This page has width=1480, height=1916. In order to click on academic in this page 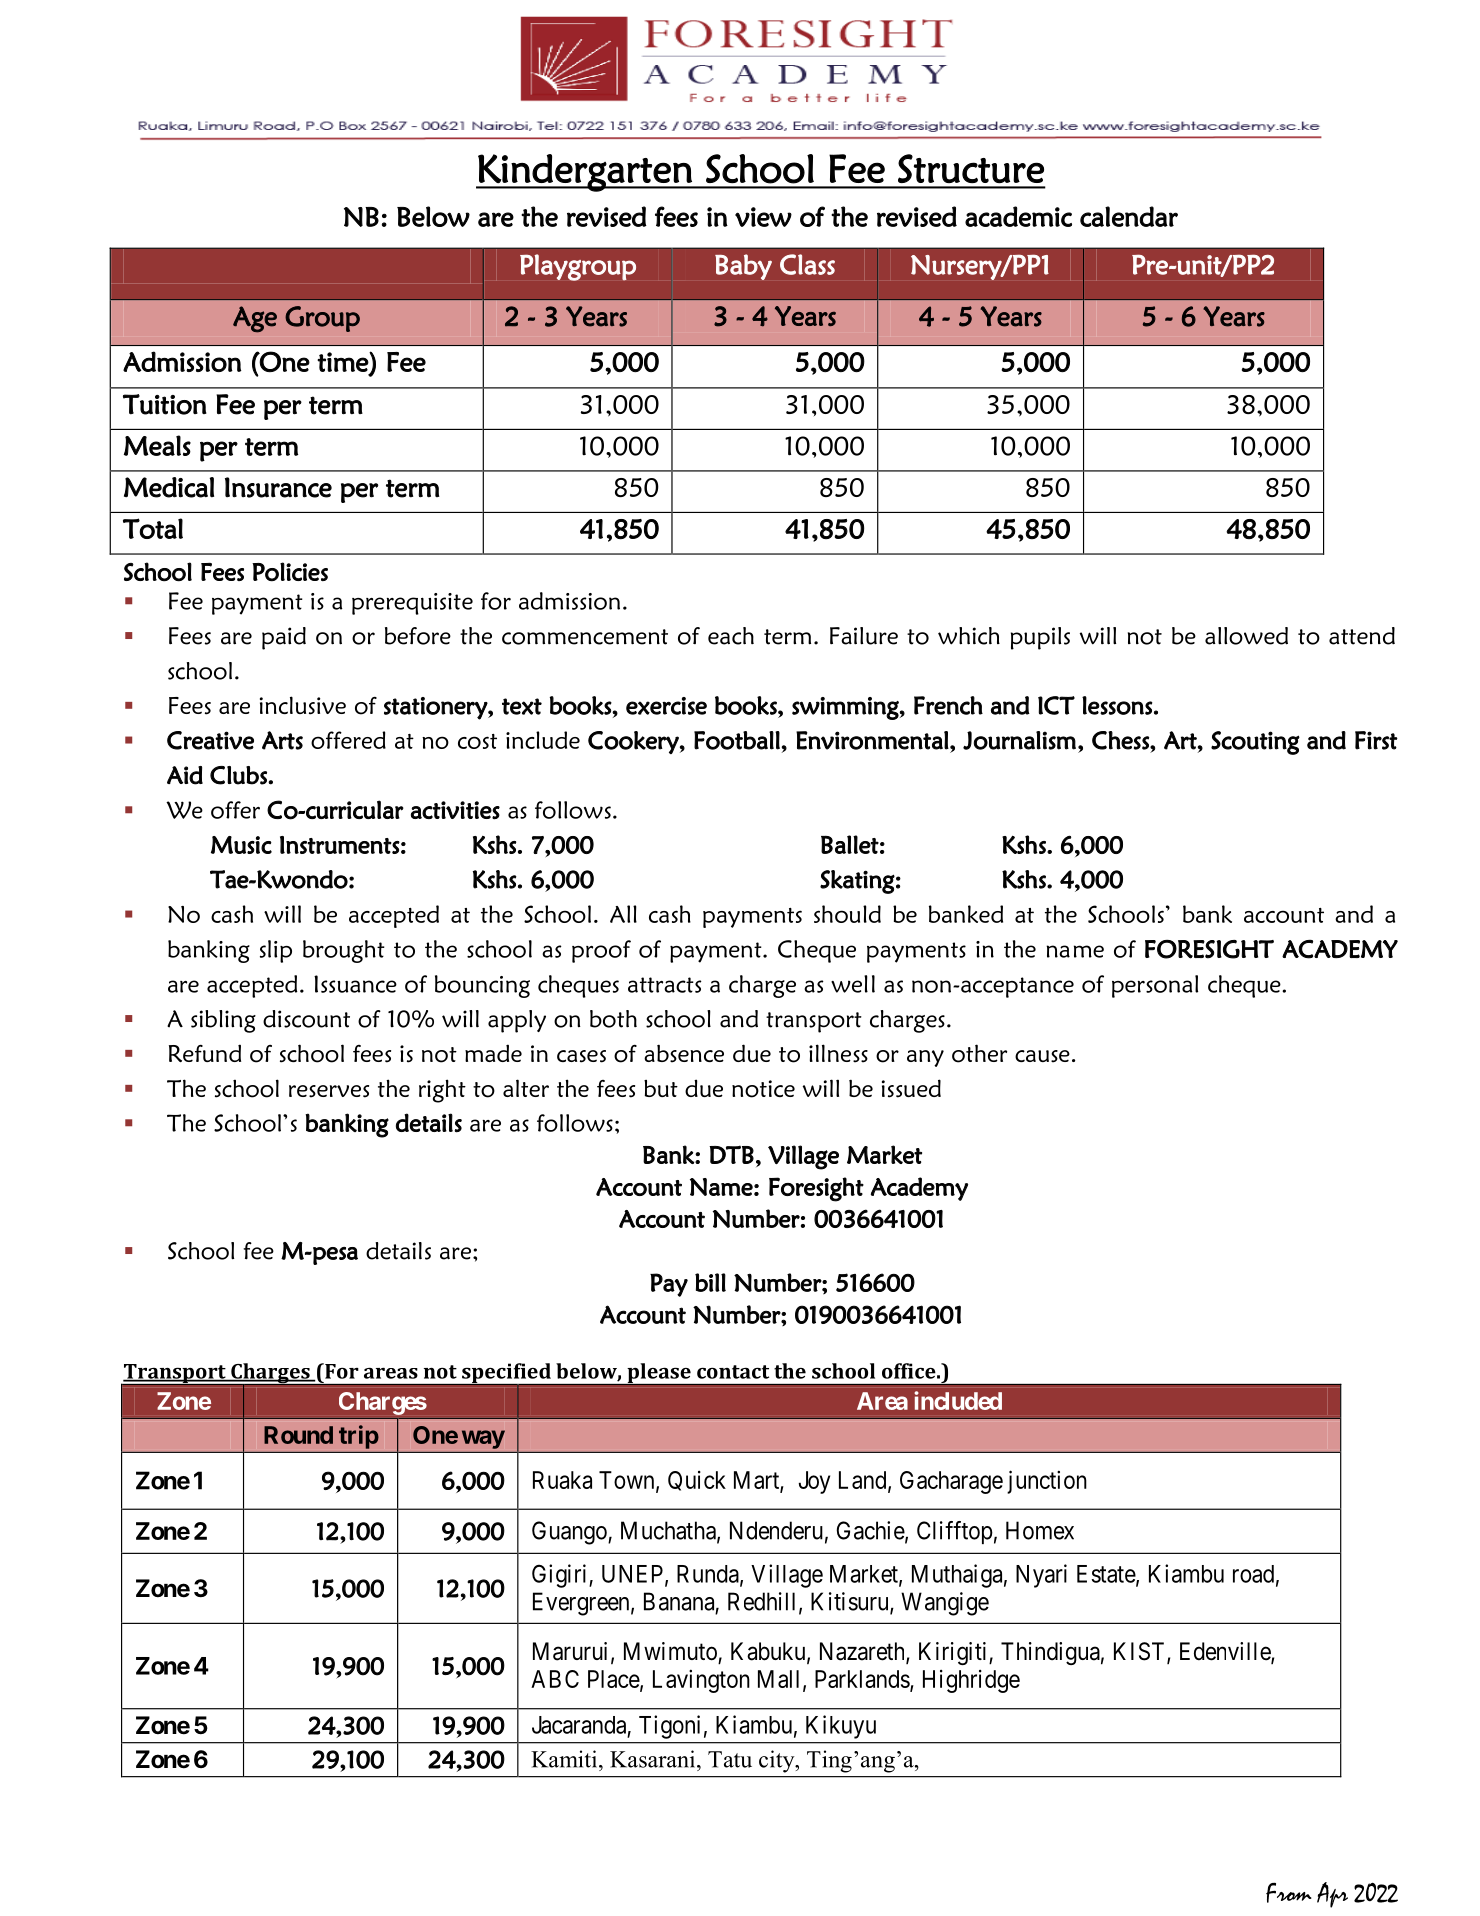, I will do `click(1018, 216)`.
